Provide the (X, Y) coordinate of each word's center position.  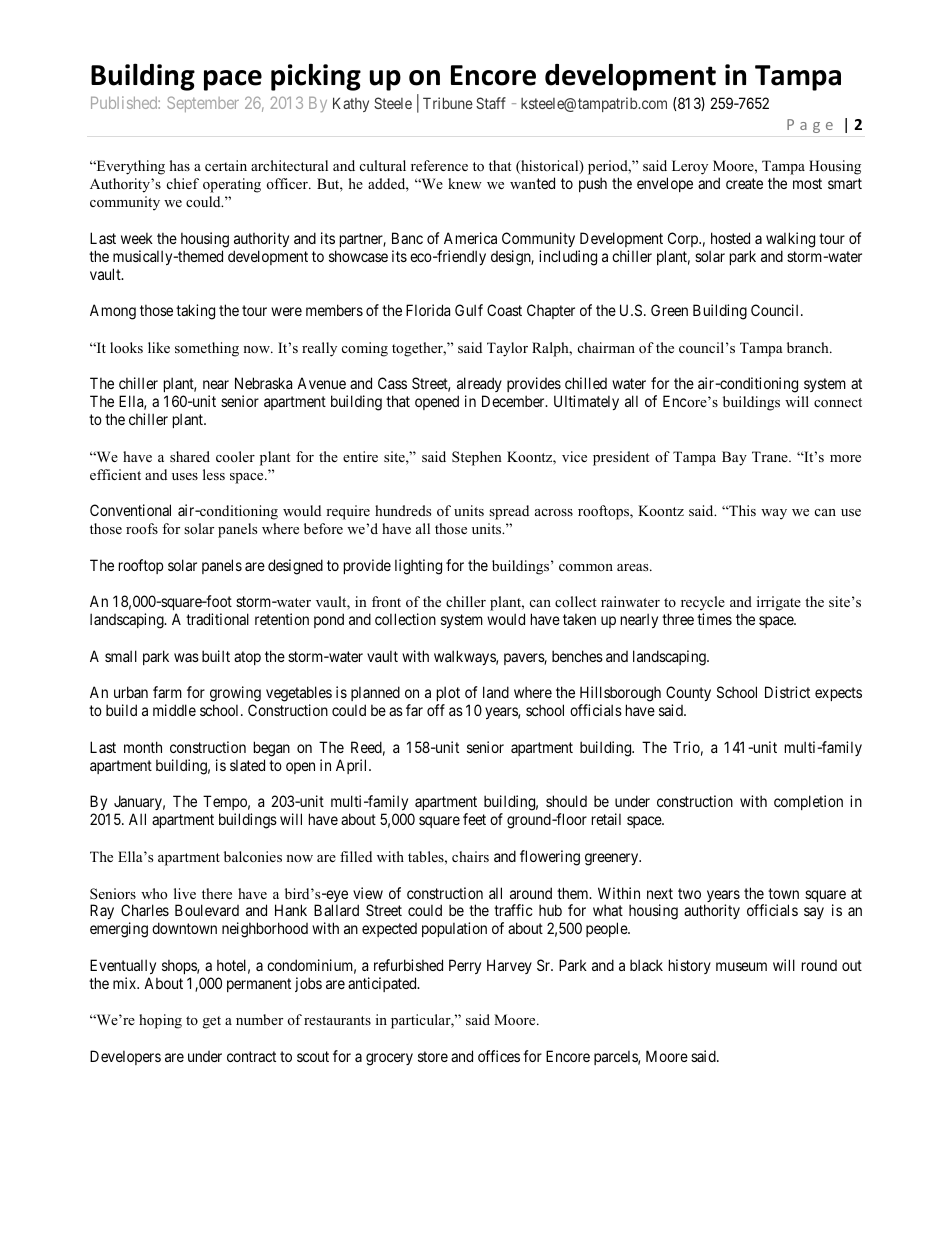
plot (448, 695)
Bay (734, 458)
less (214, 474)
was (186, 657)
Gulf (469, 310)
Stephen (477, 458)
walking (790, 240)
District (787, 692)
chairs (470, 856)
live (185, 893)
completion (808, 802)
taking (195, 312)
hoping (160, 1021)
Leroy (690, 167)
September (203, 104)
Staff (491, 103)
